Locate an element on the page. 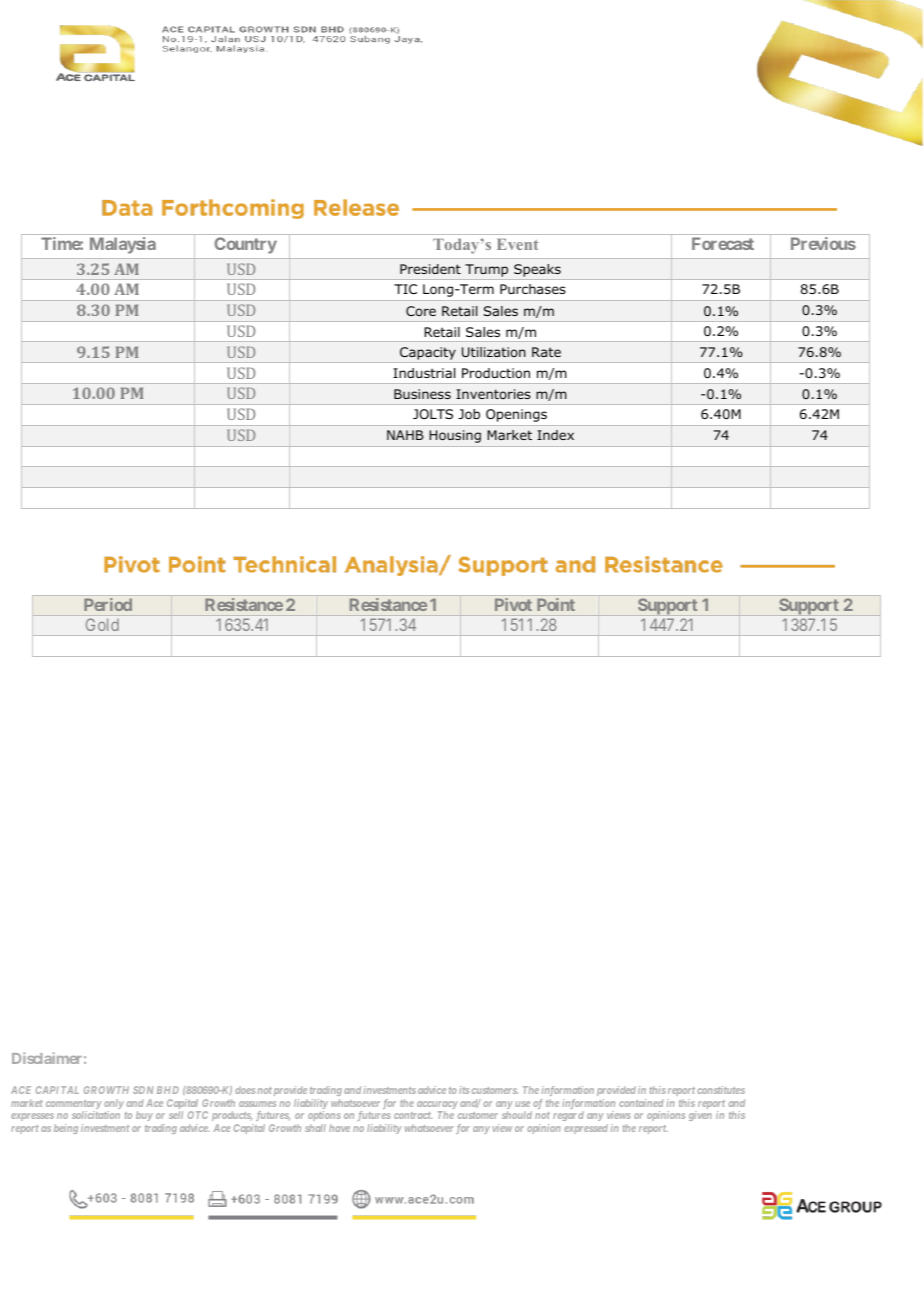  its is located at coordinates (464, 1090).
